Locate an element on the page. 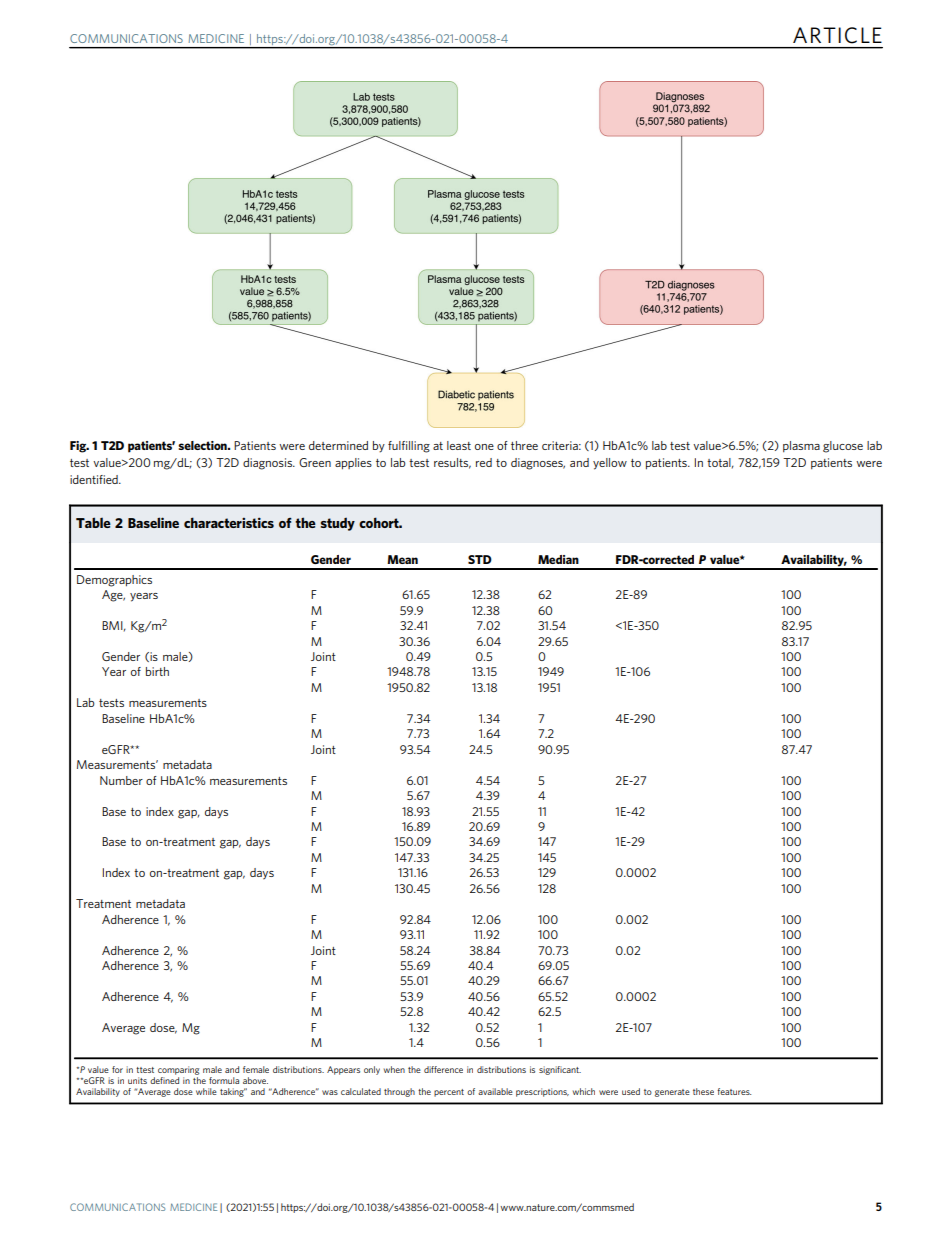 The width and height of the document is (952, 1251). Demographics is located at coordinates (114, 581).
